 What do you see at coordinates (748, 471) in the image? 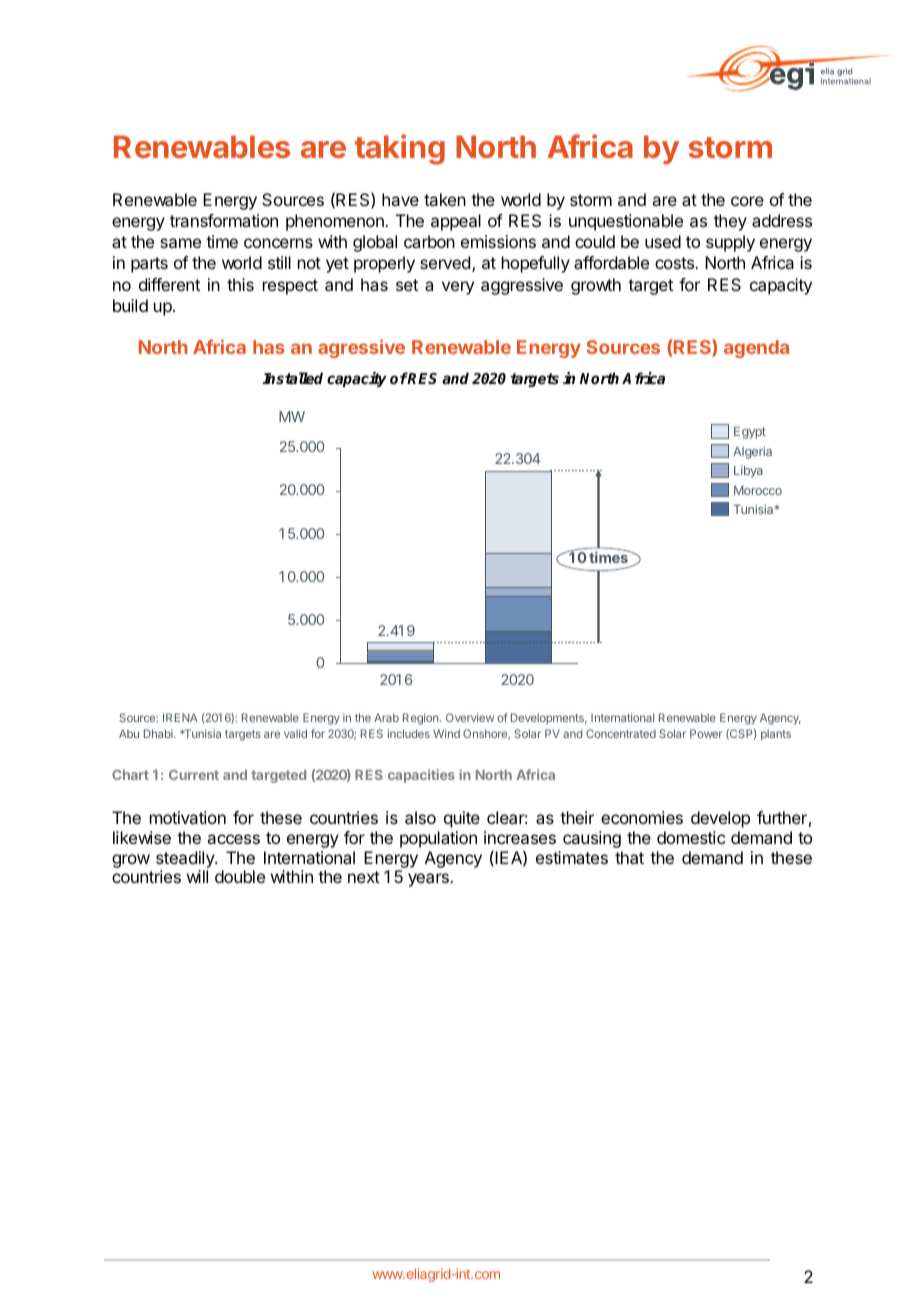
I see `Libya` at bounding box center [748, 471].
